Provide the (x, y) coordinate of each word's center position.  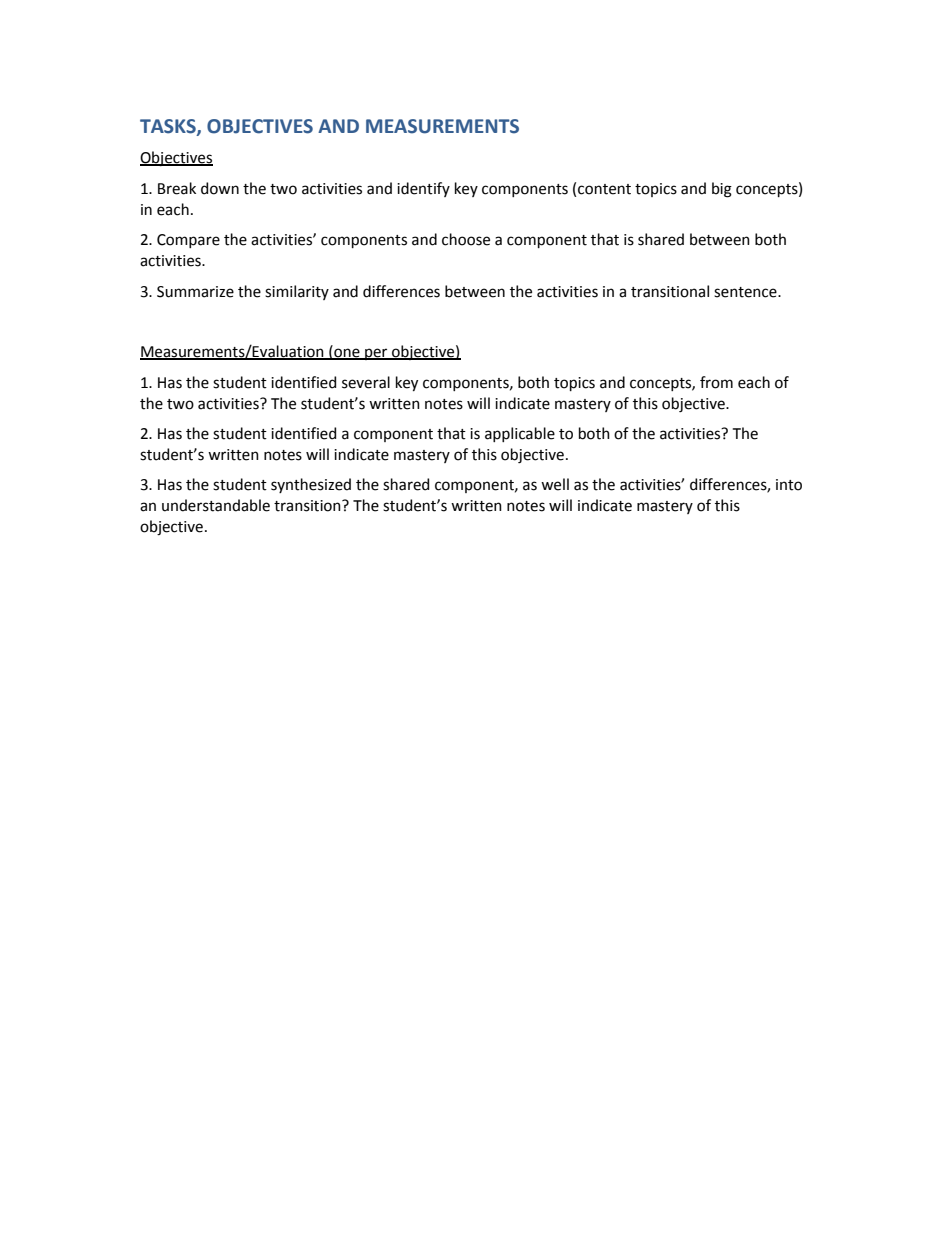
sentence (746, 292)
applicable (520, 434)
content (604, 189)
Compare (188, 241)
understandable (216, 505)
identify (423, 189)
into (789, 485)
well (555, 484)
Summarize (195, 292)
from (716, 382)
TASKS (169, 127)
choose (466, 239)
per (376, 354)
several (366, 382)
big (722, 190)
